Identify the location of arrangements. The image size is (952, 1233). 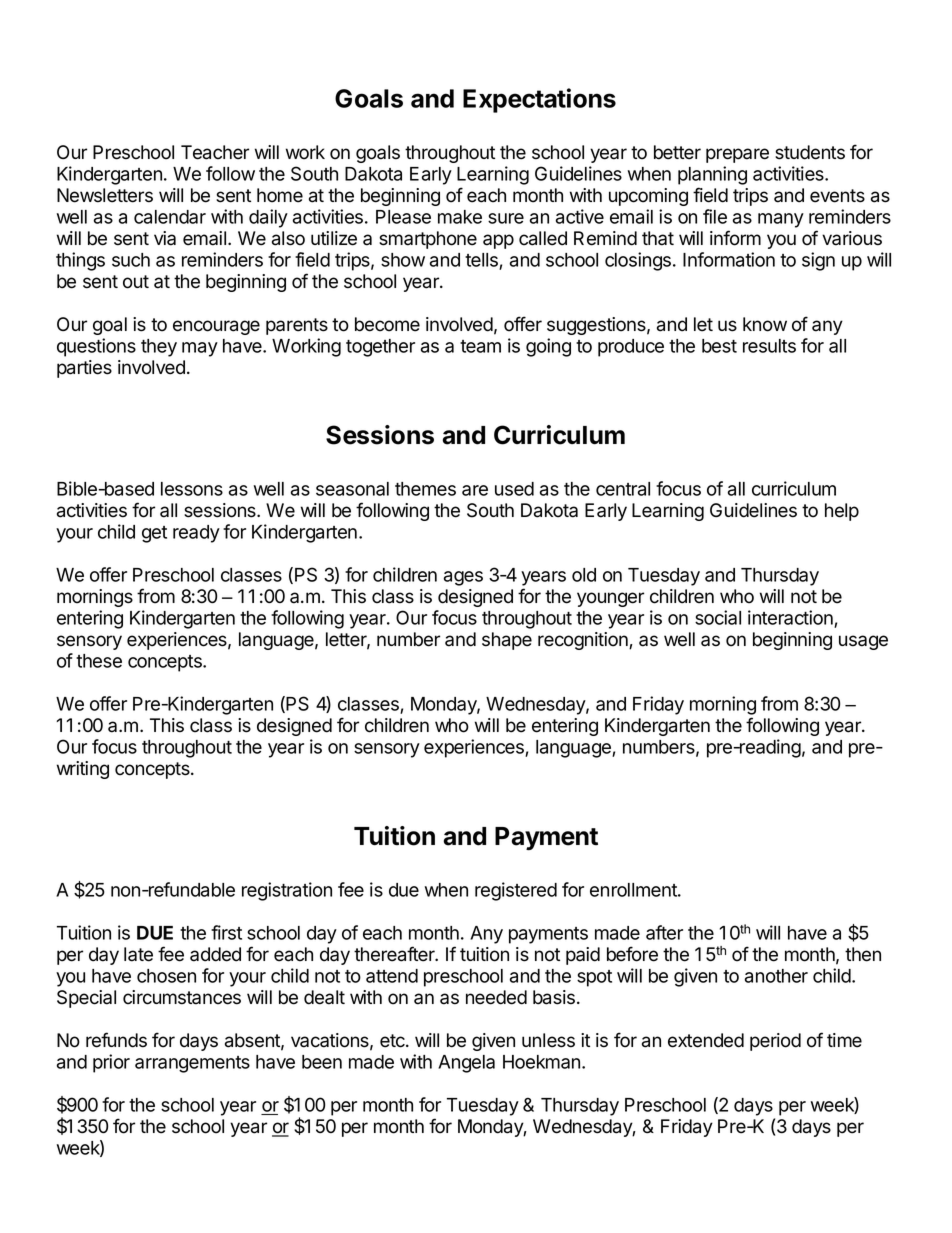
(192, 1064).
